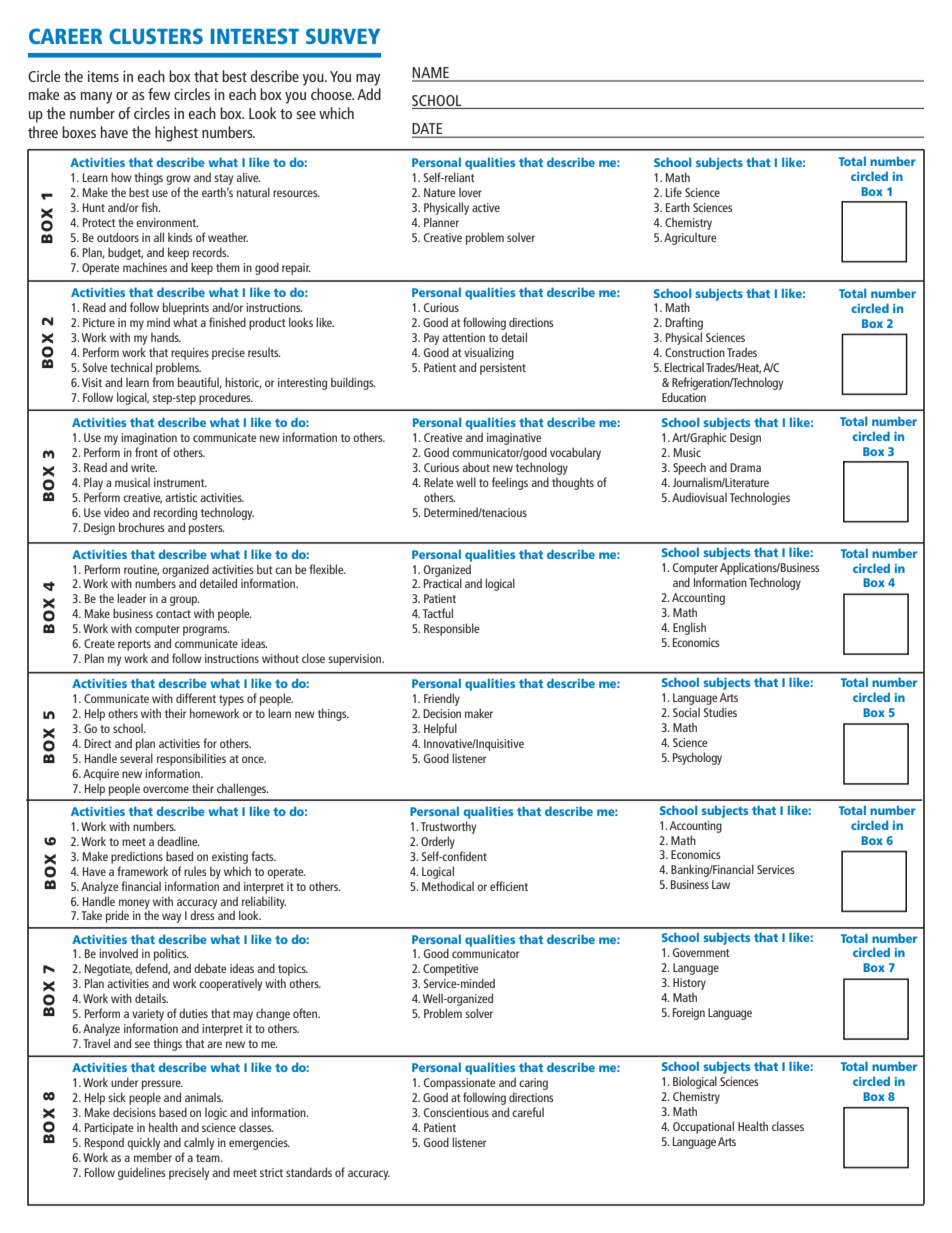 This screenshot has height=1233, width=952. I want to click on Psychology, so click(697, 758).
